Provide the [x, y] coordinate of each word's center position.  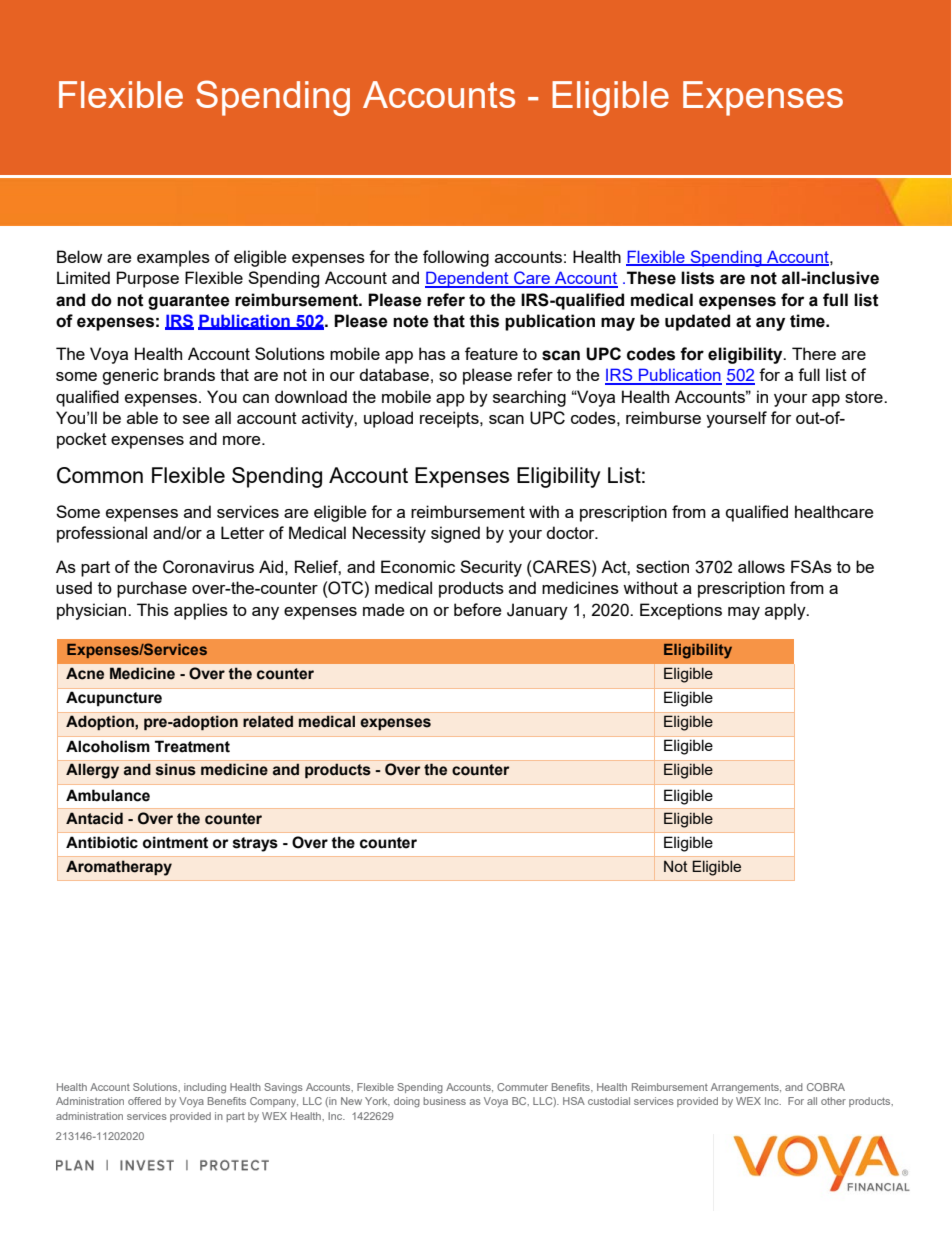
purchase [152, 589]
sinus [176, 769]
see [196, 419]
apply [786, 611]
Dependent [468, 279]
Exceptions [681, 611]
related [268, 721]
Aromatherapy [119, 868]
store [865, 397]
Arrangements [746, 1088]
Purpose [148, 279]
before [477, 609]
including [205, 1088]
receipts [450, 419]
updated [697, 322]
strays [255, 844]
